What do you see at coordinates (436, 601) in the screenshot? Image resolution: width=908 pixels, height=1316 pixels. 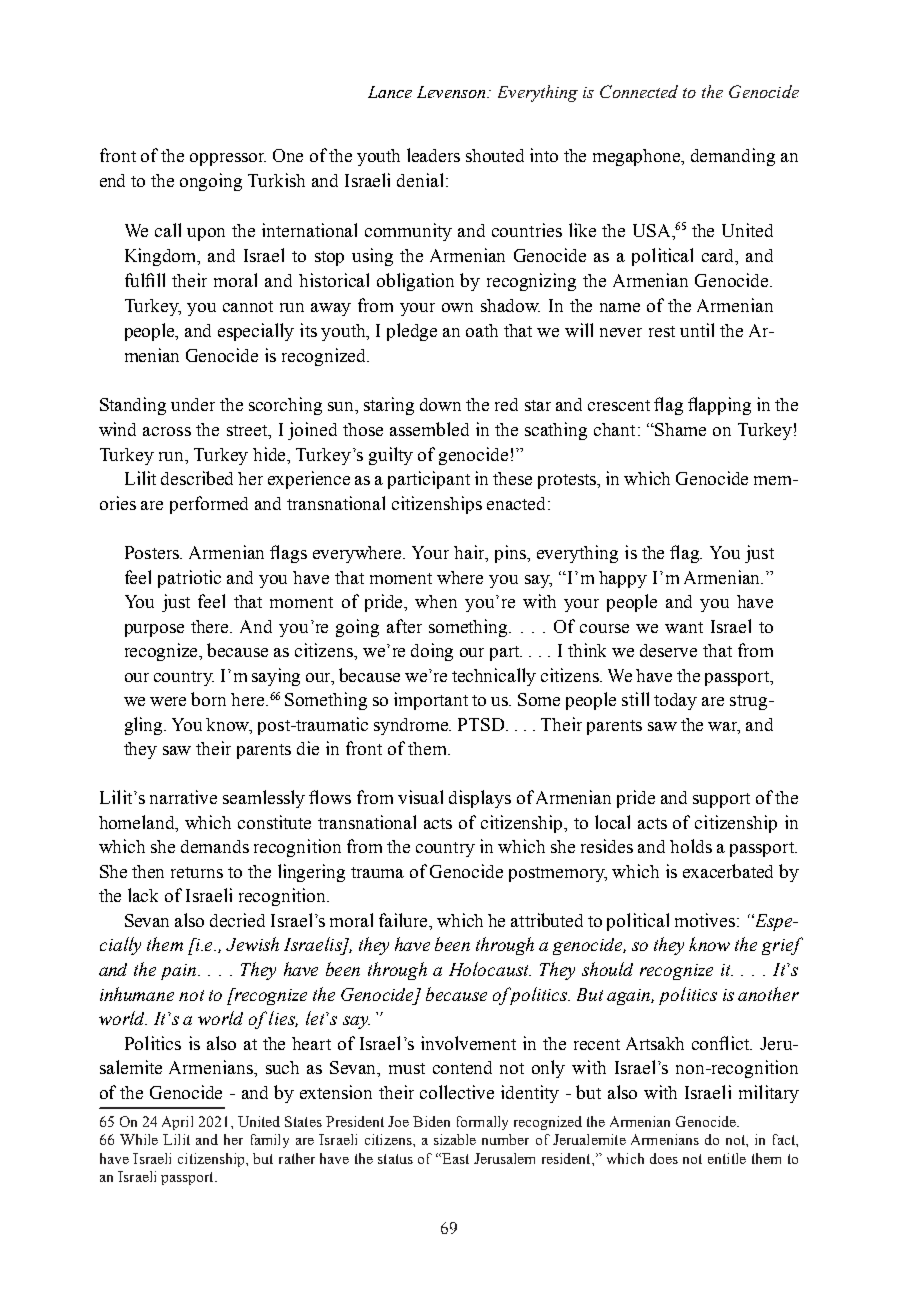 I see `when` at bounding box center [436, 601].
